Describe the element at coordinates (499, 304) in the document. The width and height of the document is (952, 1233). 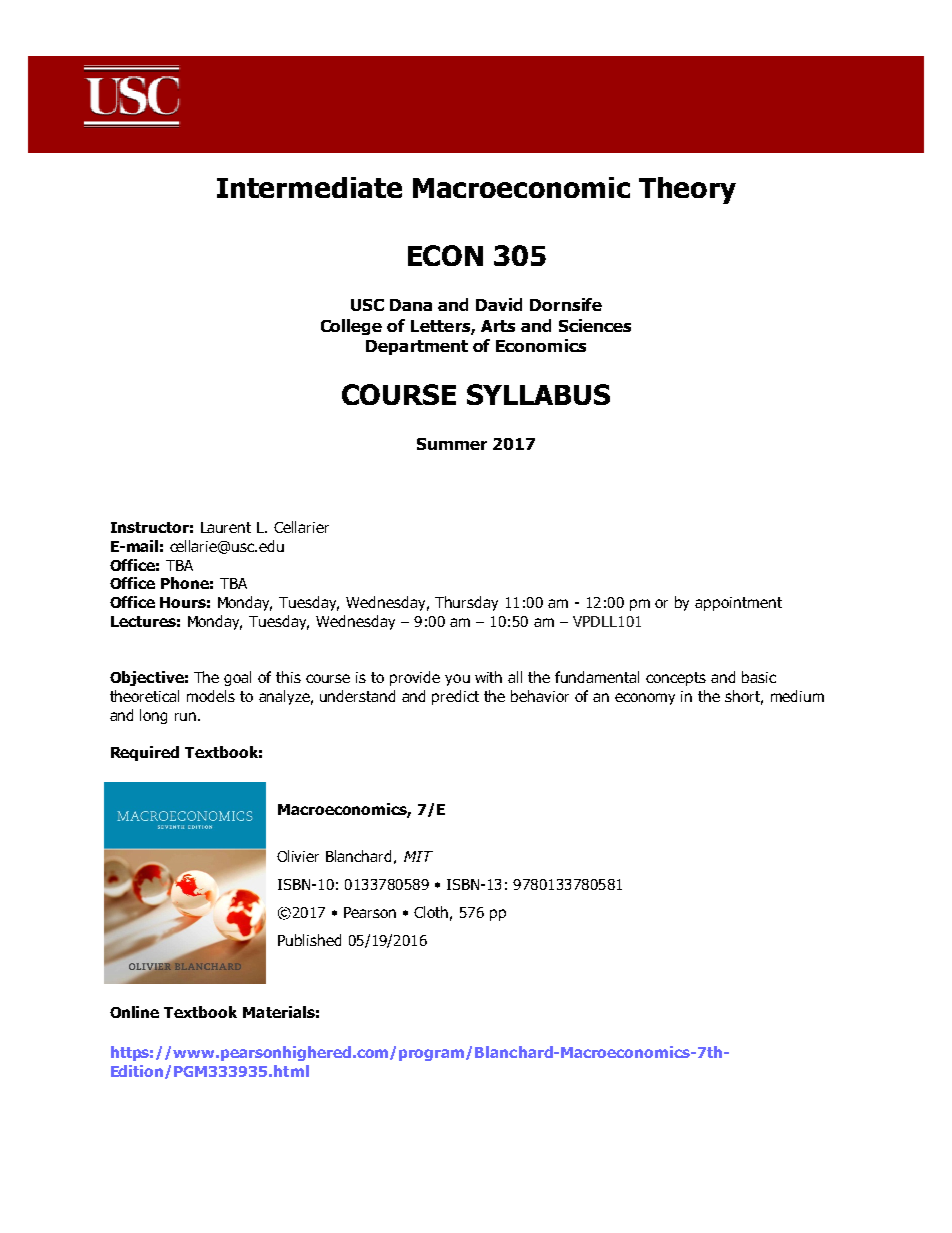
I see `David` at that location.
